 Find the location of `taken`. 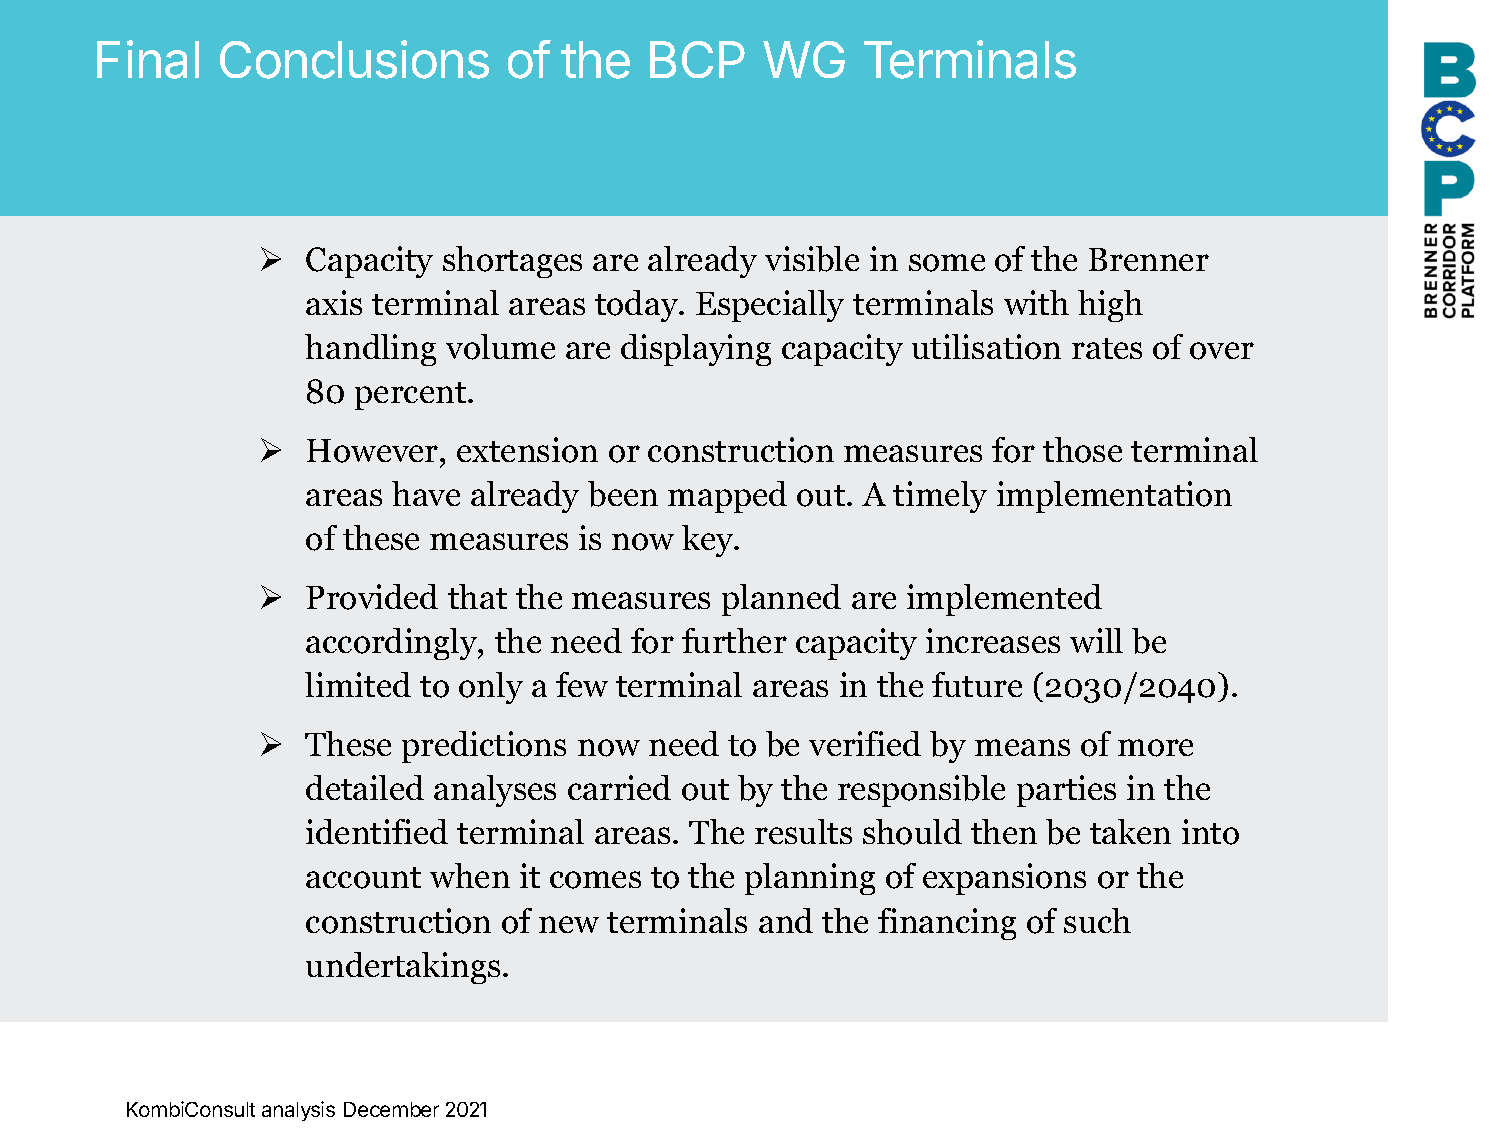

taken is located at coordinates (1130, 831).
